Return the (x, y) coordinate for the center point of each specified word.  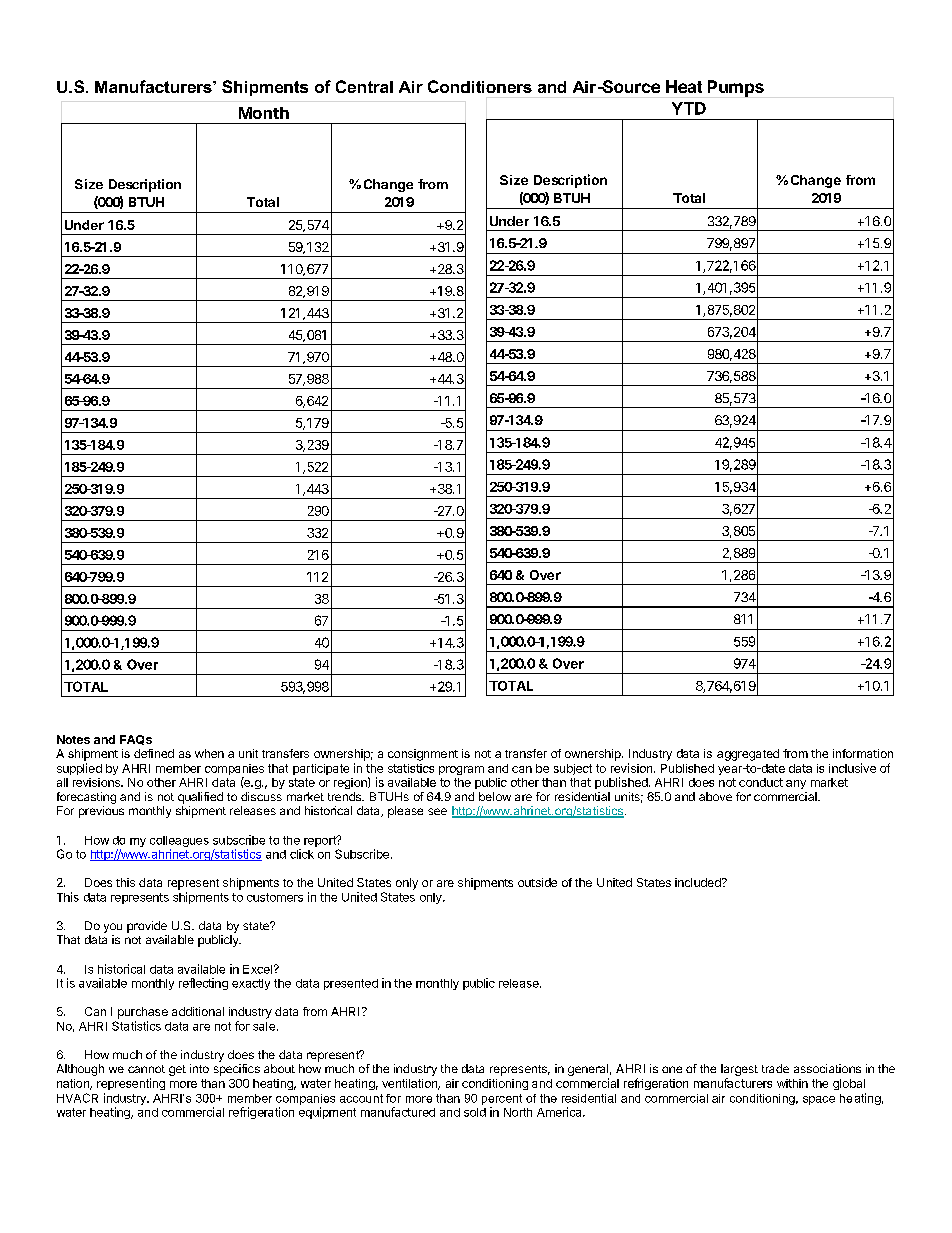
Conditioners (480, 86)
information (863, 753)
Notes (73, 739)
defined (154, 753)
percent (502, 1099)
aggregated (748, 755)
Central (364, 86)
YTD (689, 108)
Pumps (736, 88)
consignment (423, 755)
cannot (146, 1069)
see (437, 811)
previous (101, 812)
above (715, 796)
